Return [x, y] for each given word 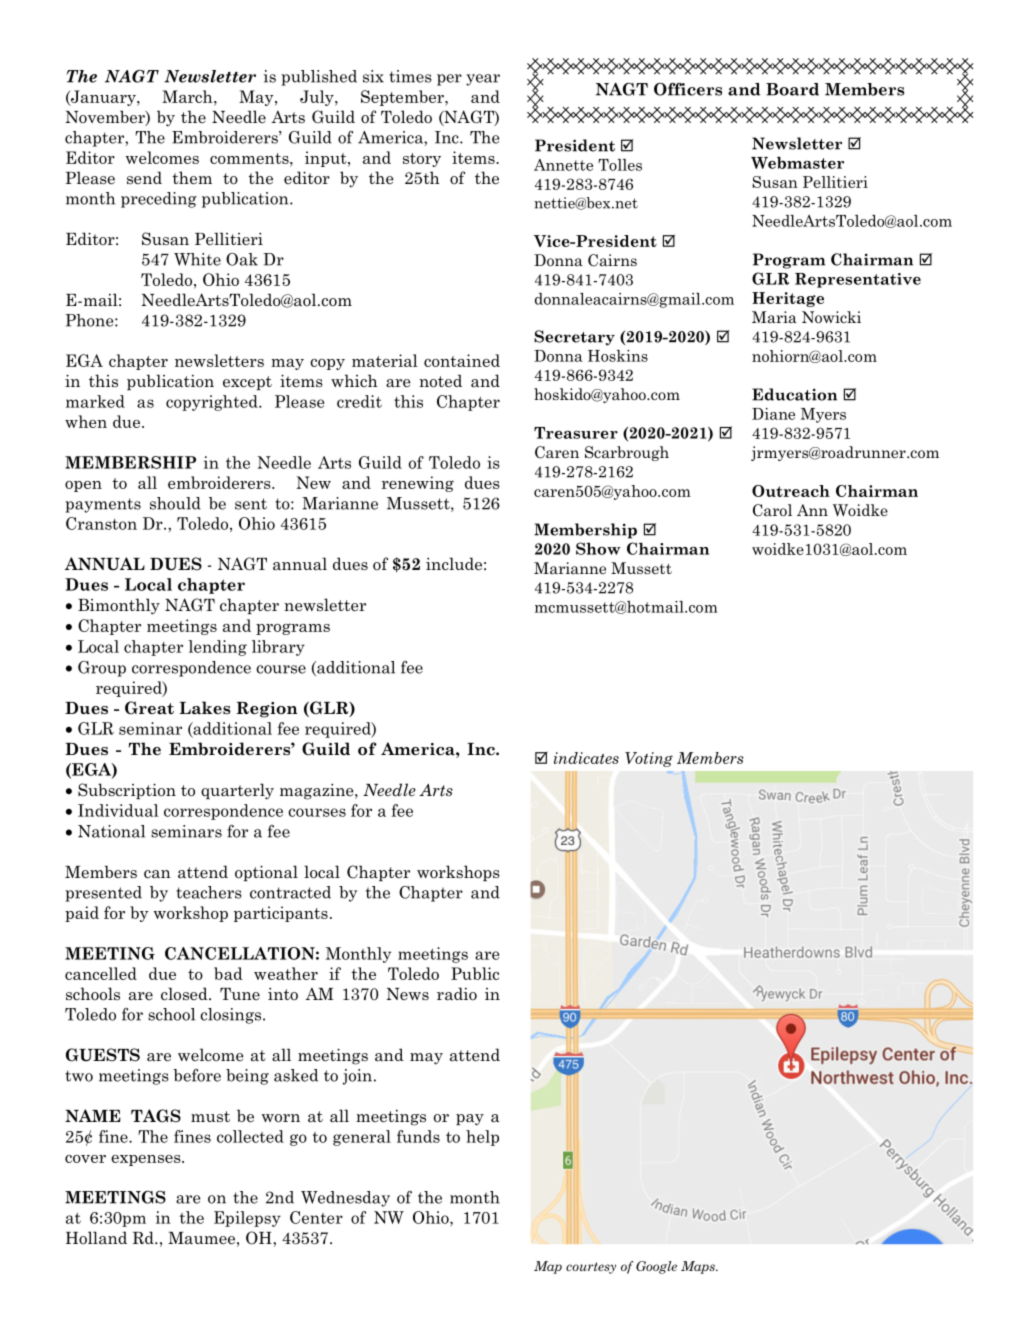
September [403, 98]
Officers [688, 89]
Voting [649, 759]
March [188, 96]
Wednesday [345, 1199]
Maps [699, 1267]
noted [440, 381]
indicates [586, 758]
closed [185, 994]
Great [149, 708]
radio [457, 994]
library [278, 648]
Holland [96, 1238]
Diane [773, 414]
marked [95, 401]
